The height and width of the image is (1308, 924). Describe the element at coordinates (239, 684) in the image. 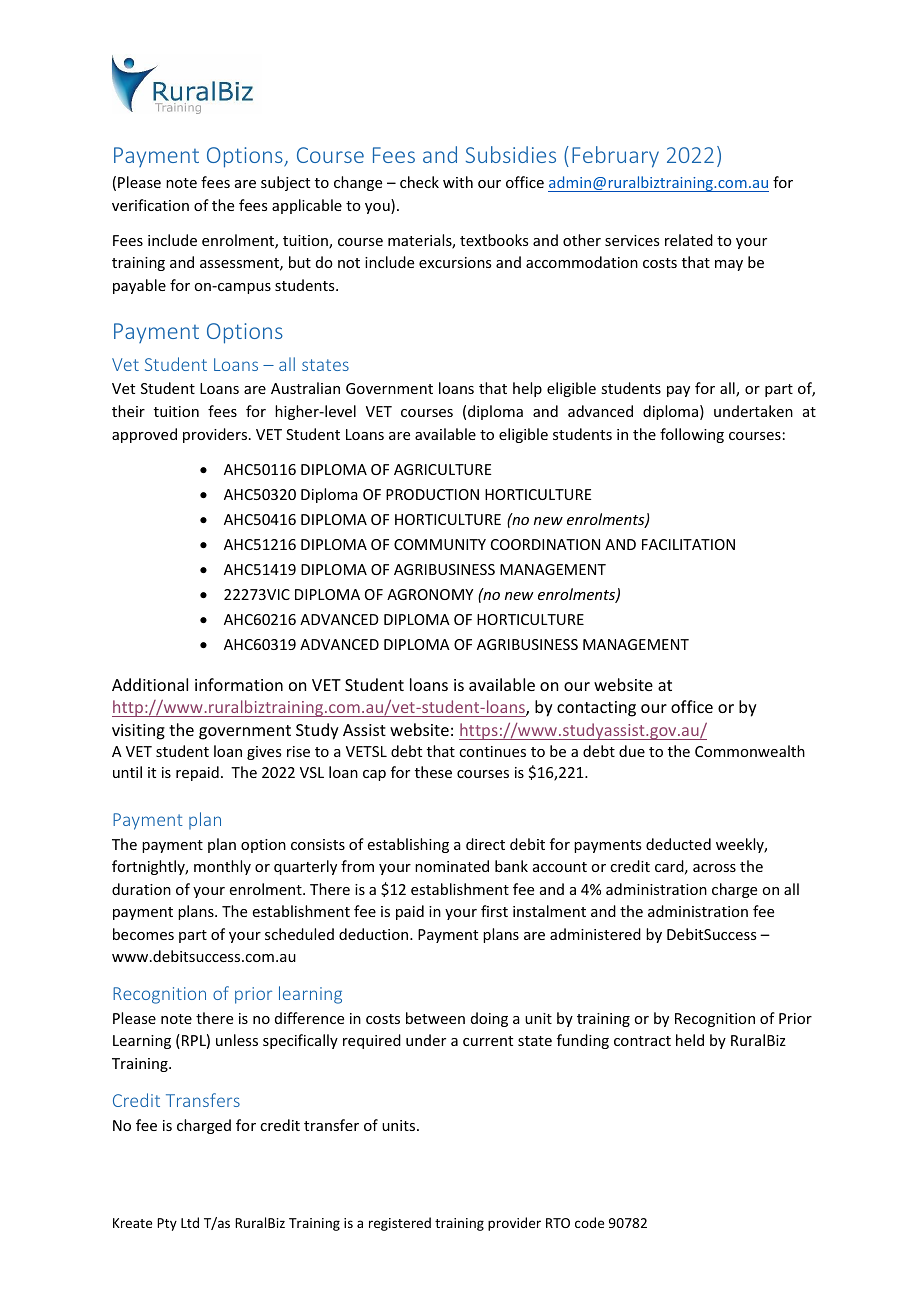

I see `information` at that location.
